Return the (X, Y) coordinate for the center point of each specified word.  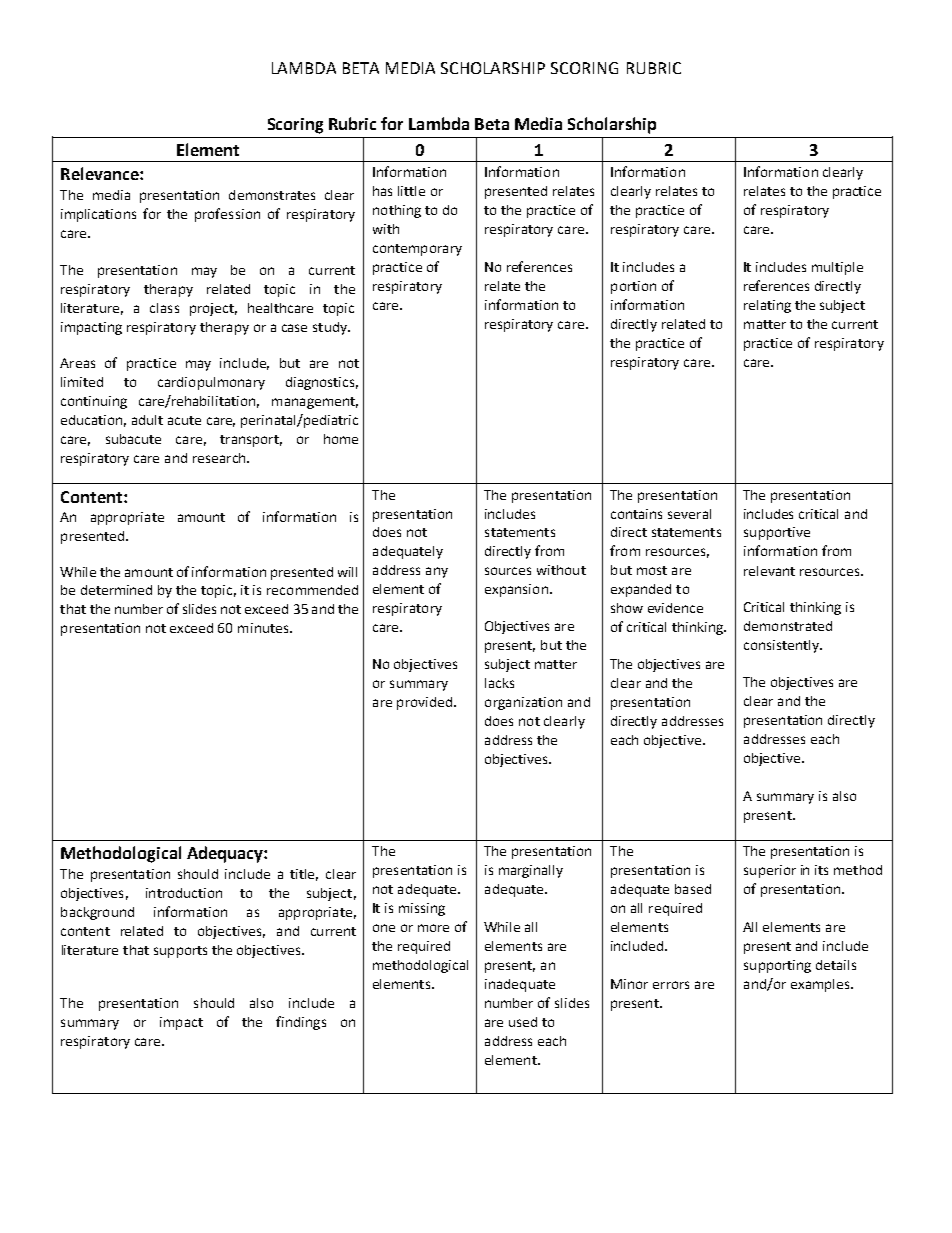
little (411, 191)
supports (180, 952)
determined (116, 590)
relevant (769, 571)
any (437, 572)
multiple (837, 268)
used (523, 1022)
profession (227, 215)
